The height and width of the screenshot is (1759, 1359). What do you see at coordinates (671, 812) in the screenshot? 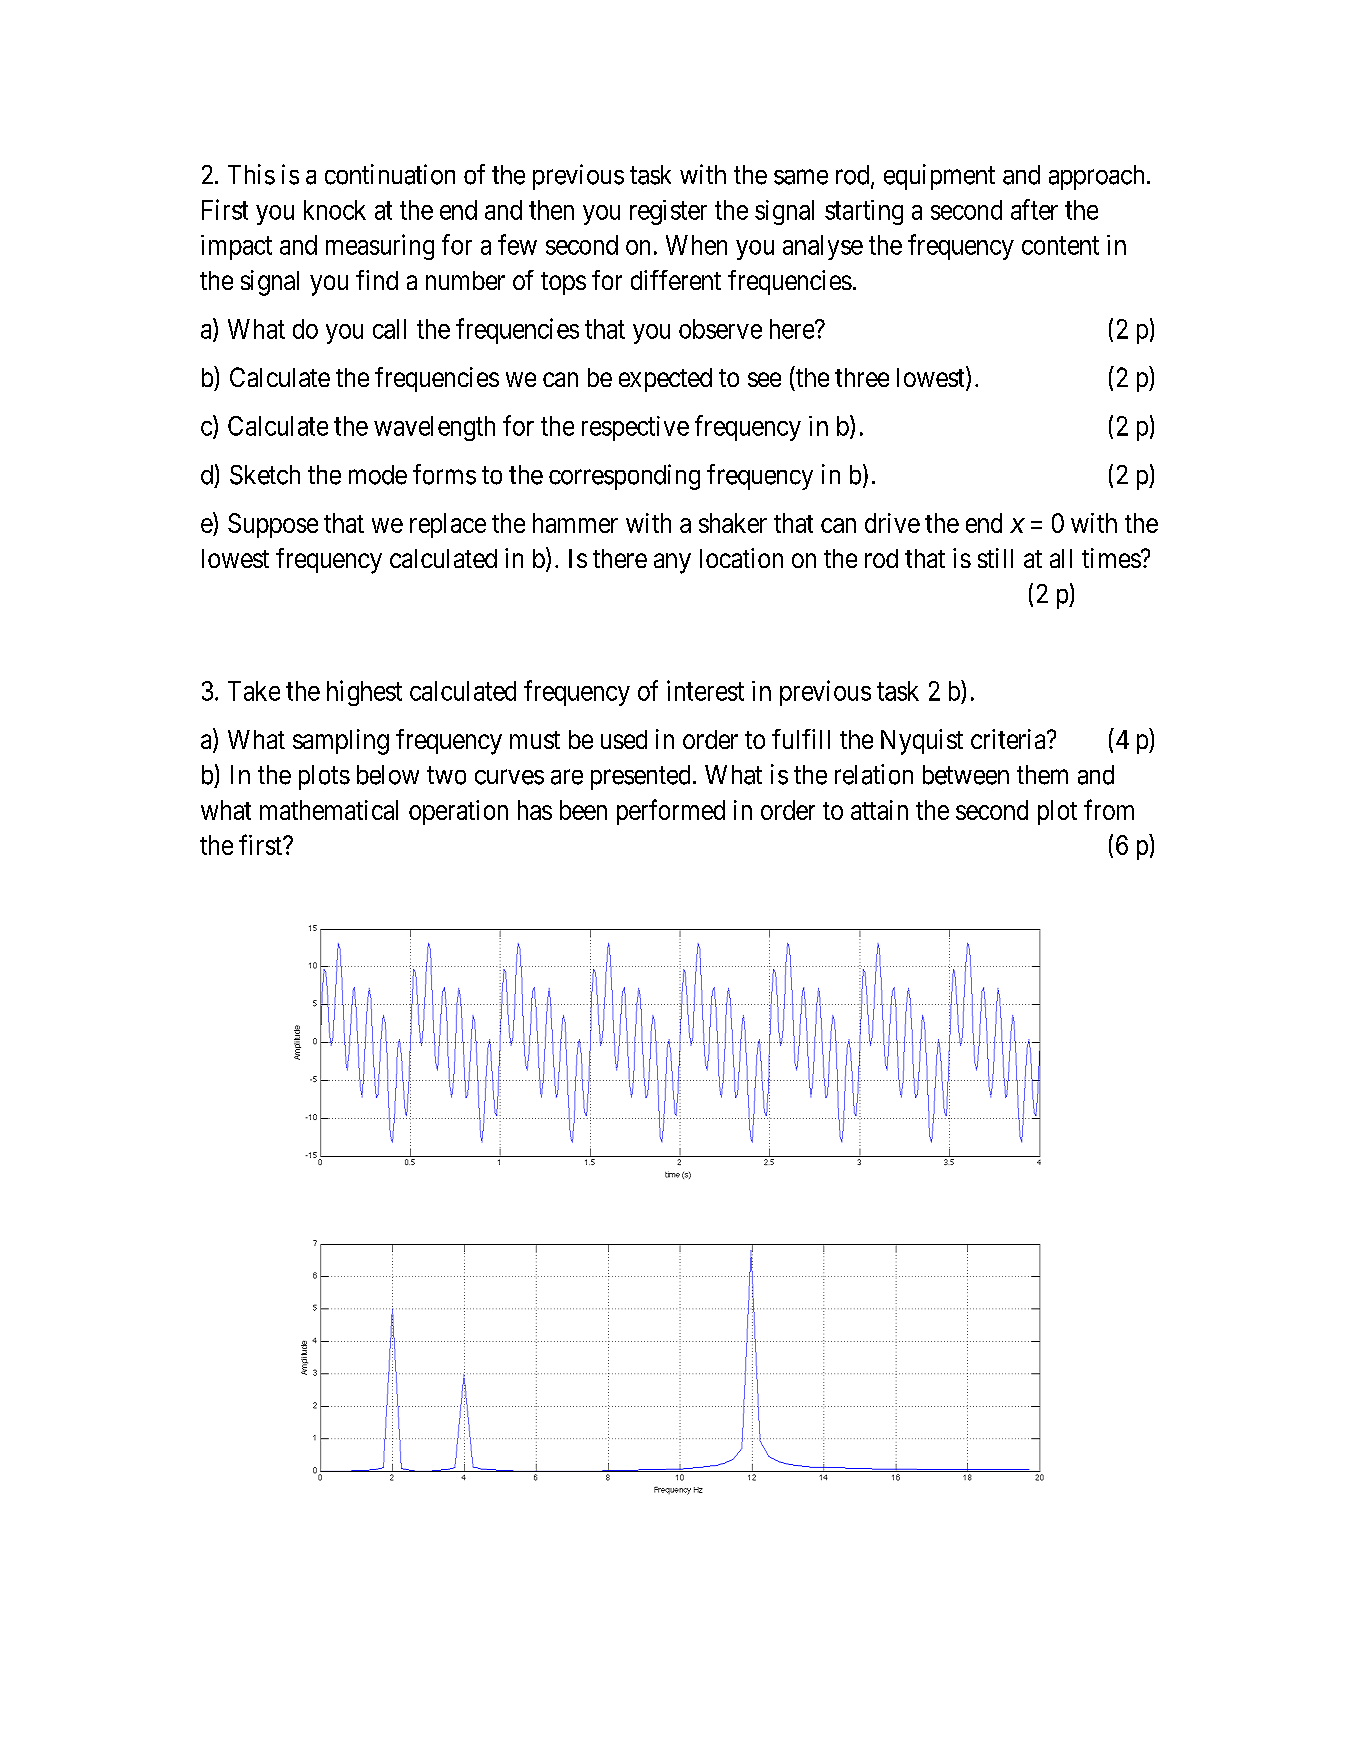
I see `performed` at bounding box center [671, 812].
